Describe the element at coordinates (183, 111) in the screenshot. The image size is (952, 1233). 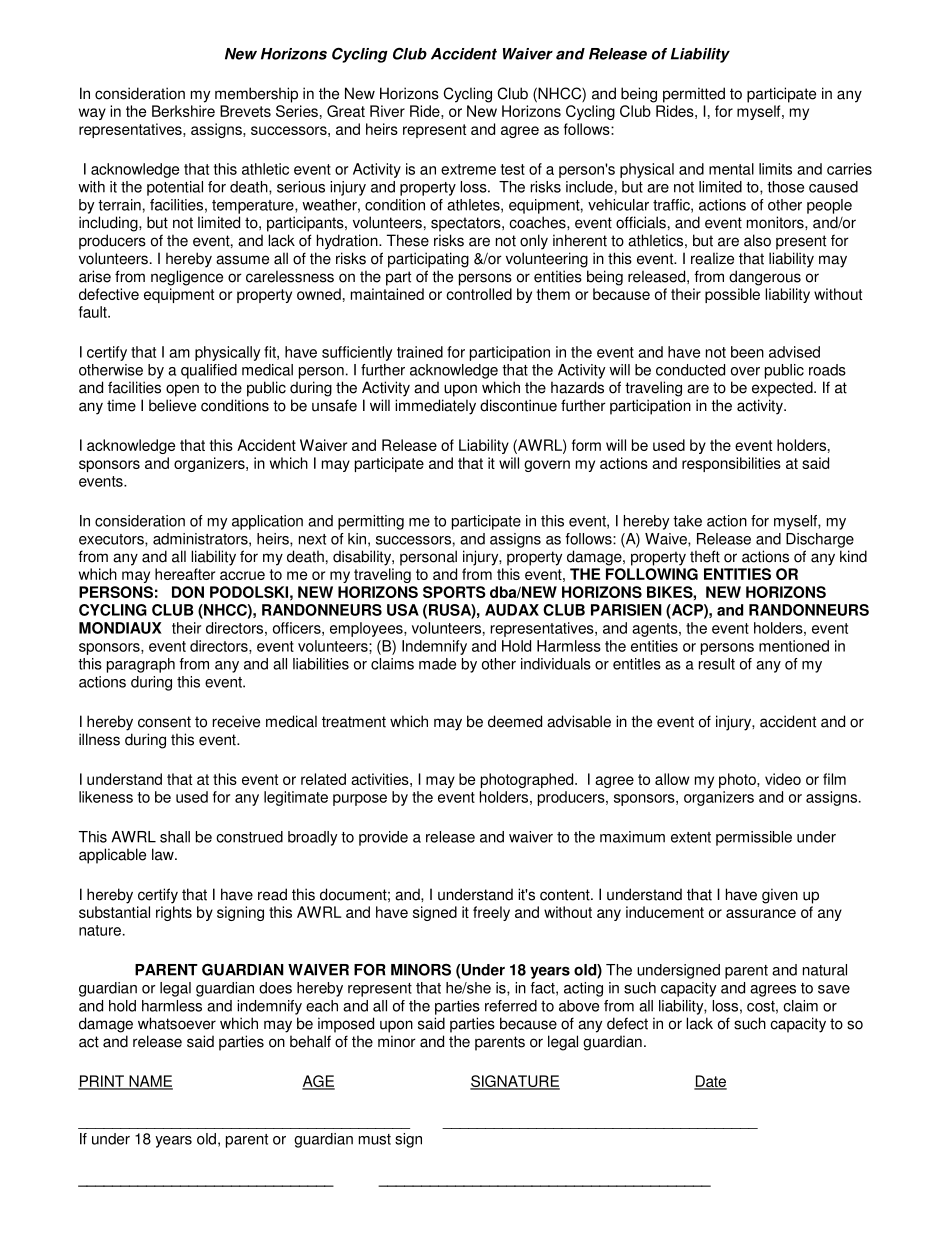
I see `Berkshire` at that location.
